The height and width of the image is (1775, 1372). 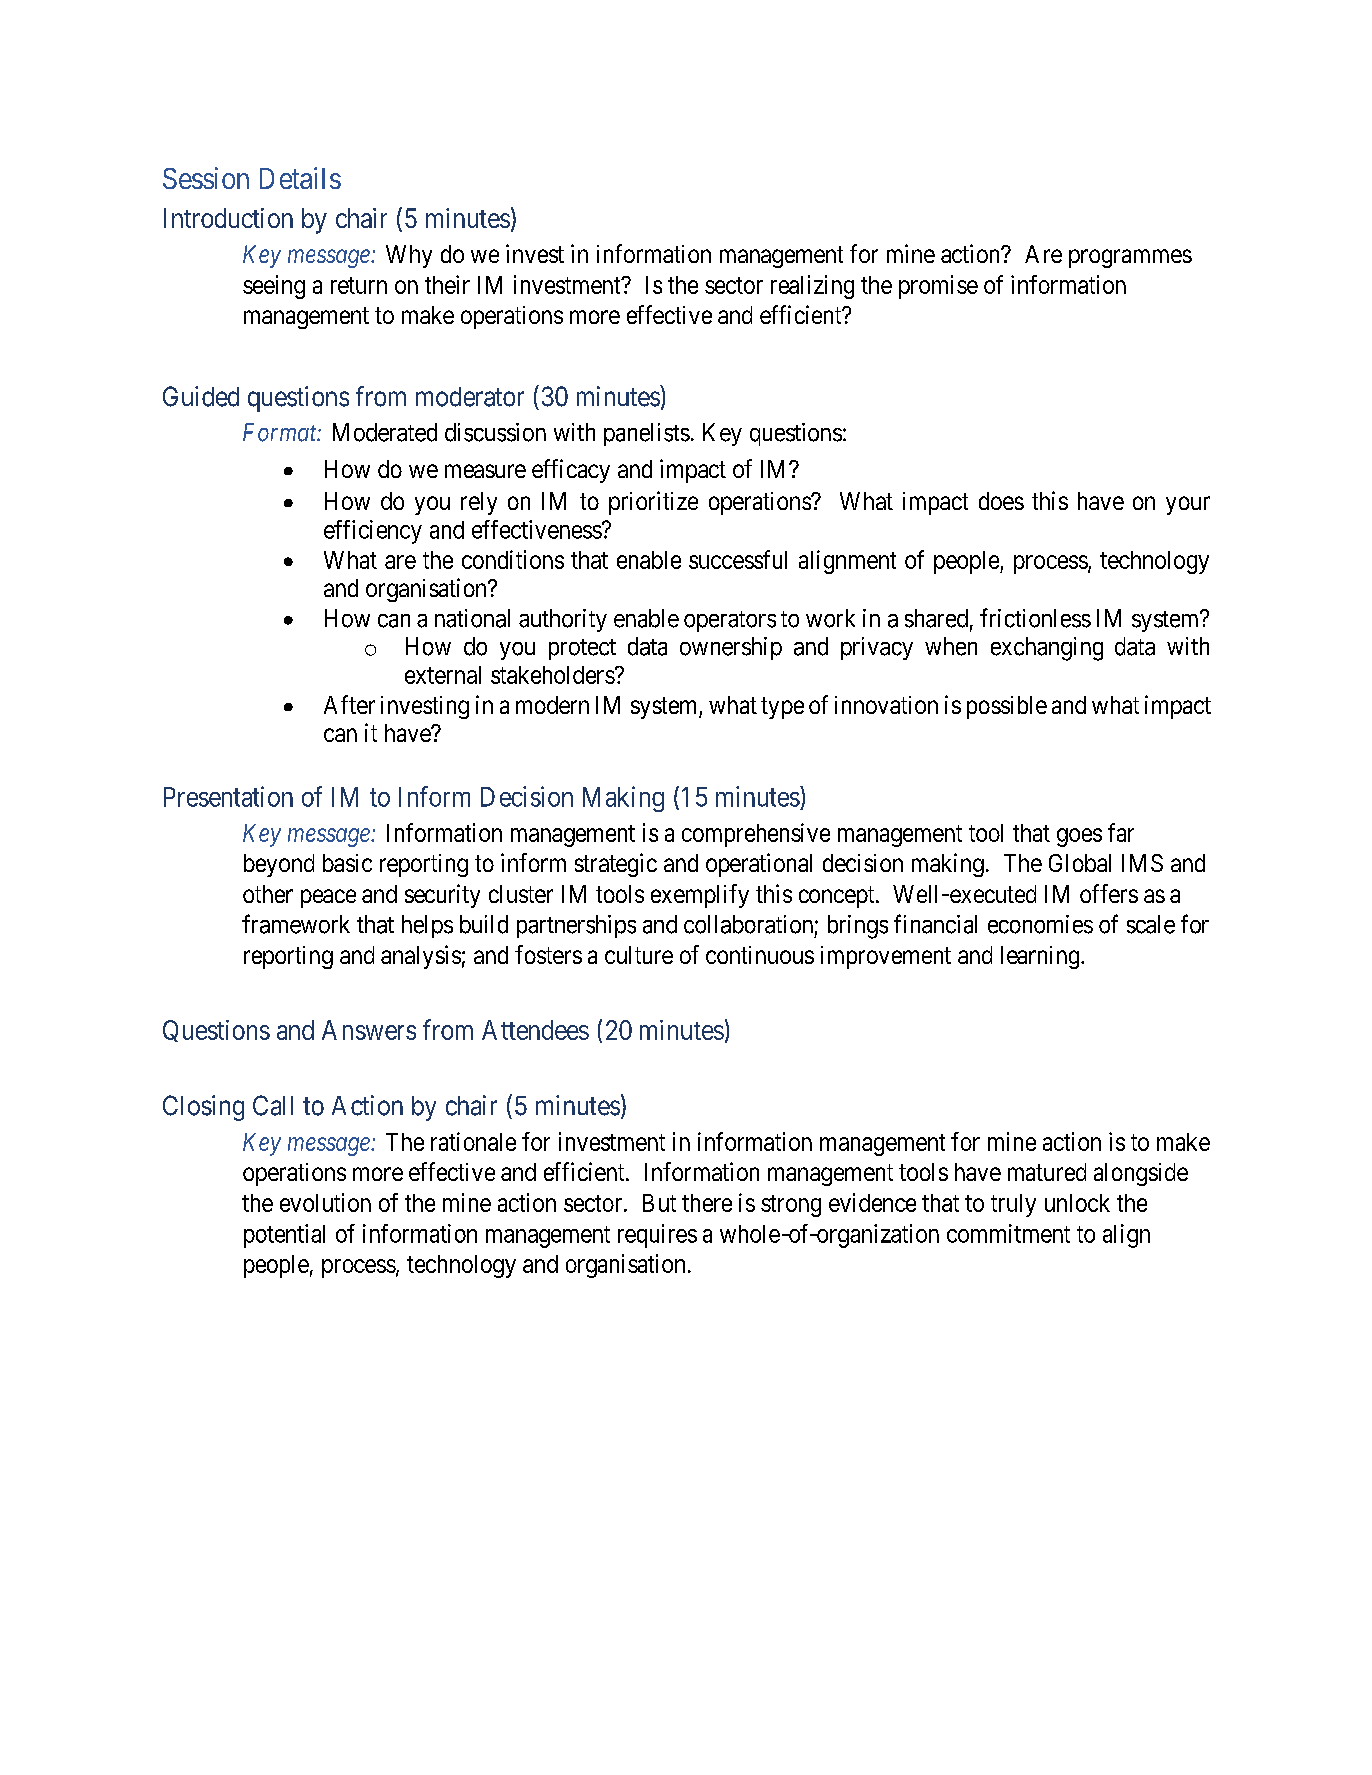 What do you see at coordinates (228, 218) in the image?
I see `Introduction` at bounding box center [228, 218].
